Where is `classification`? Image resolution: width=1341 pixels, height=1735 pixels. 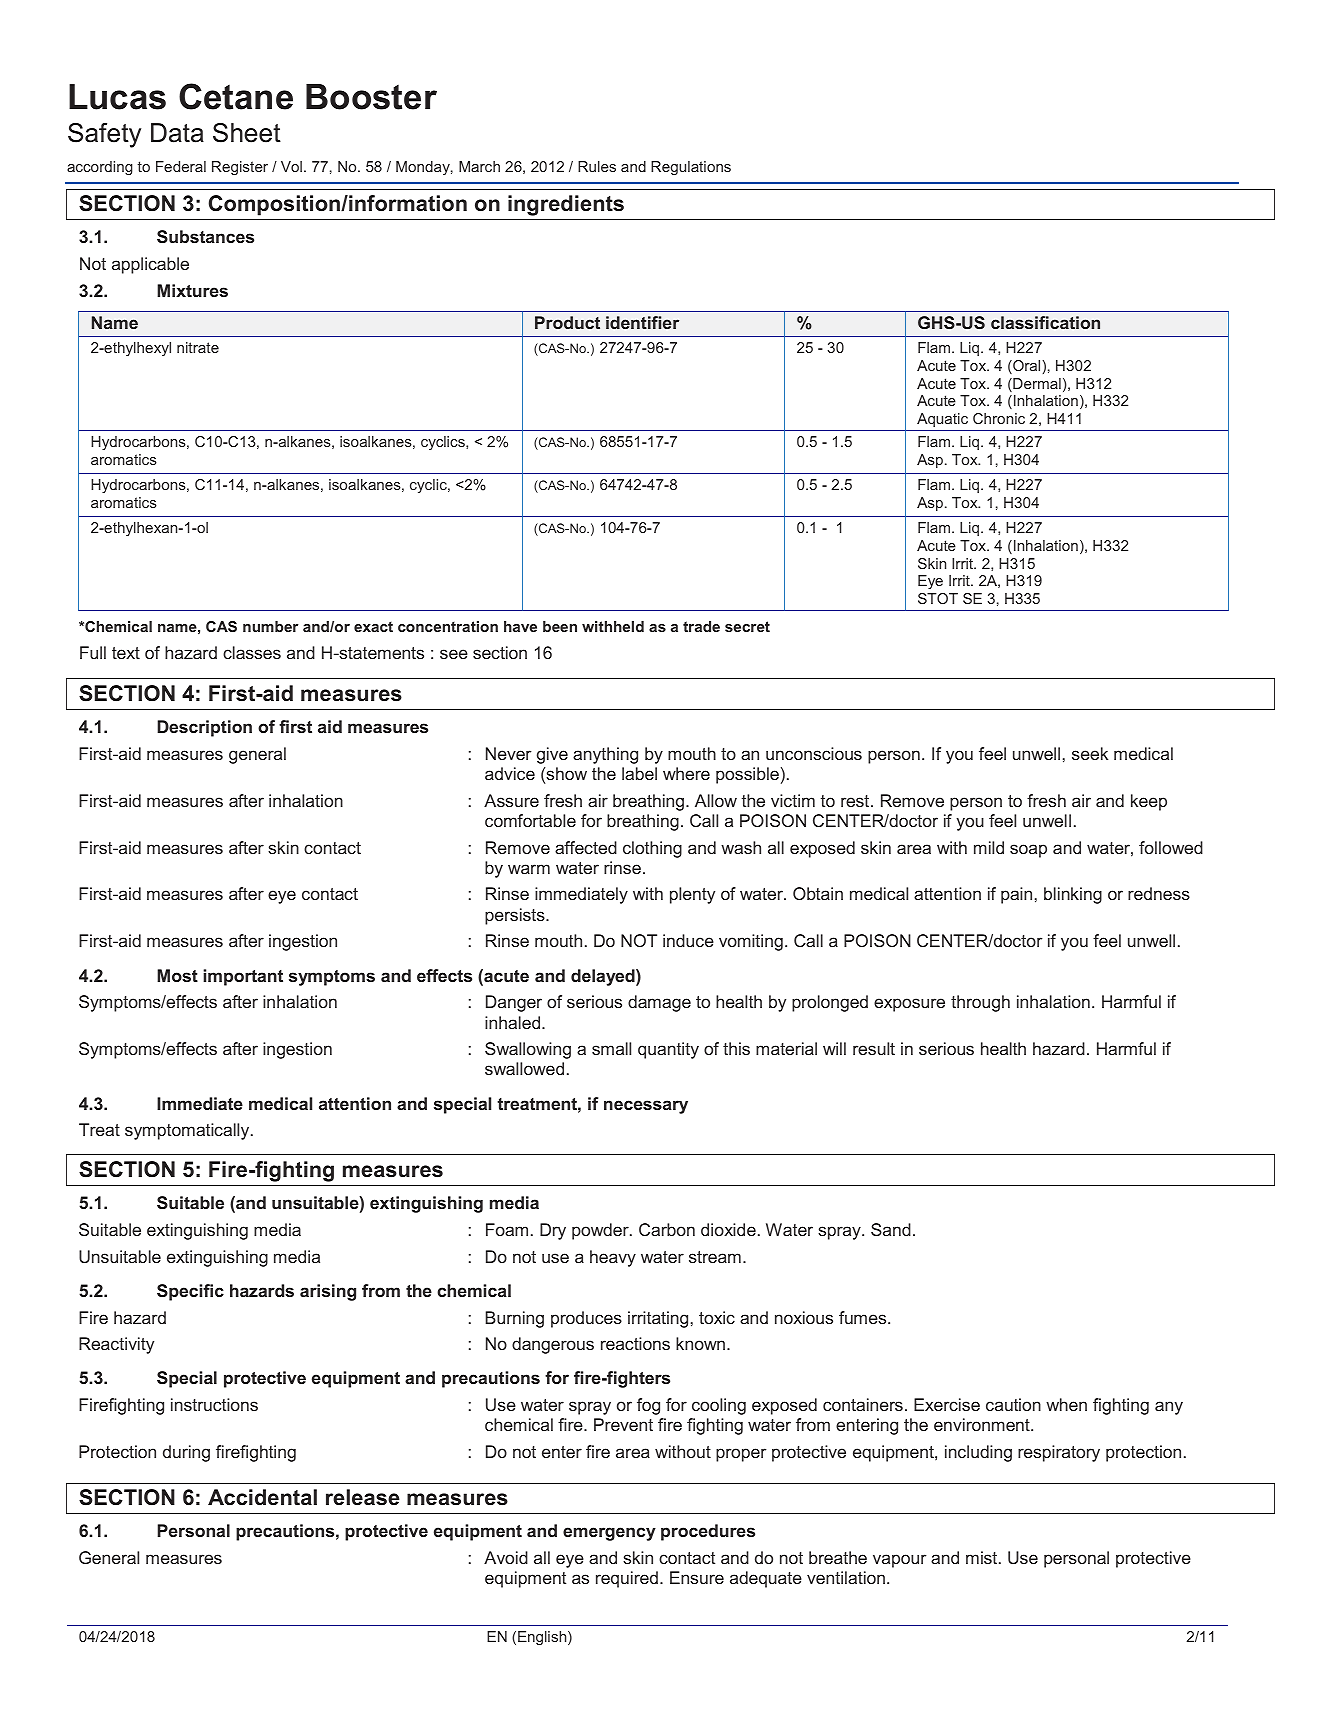 classification is located at coordinates (1045, 322).
